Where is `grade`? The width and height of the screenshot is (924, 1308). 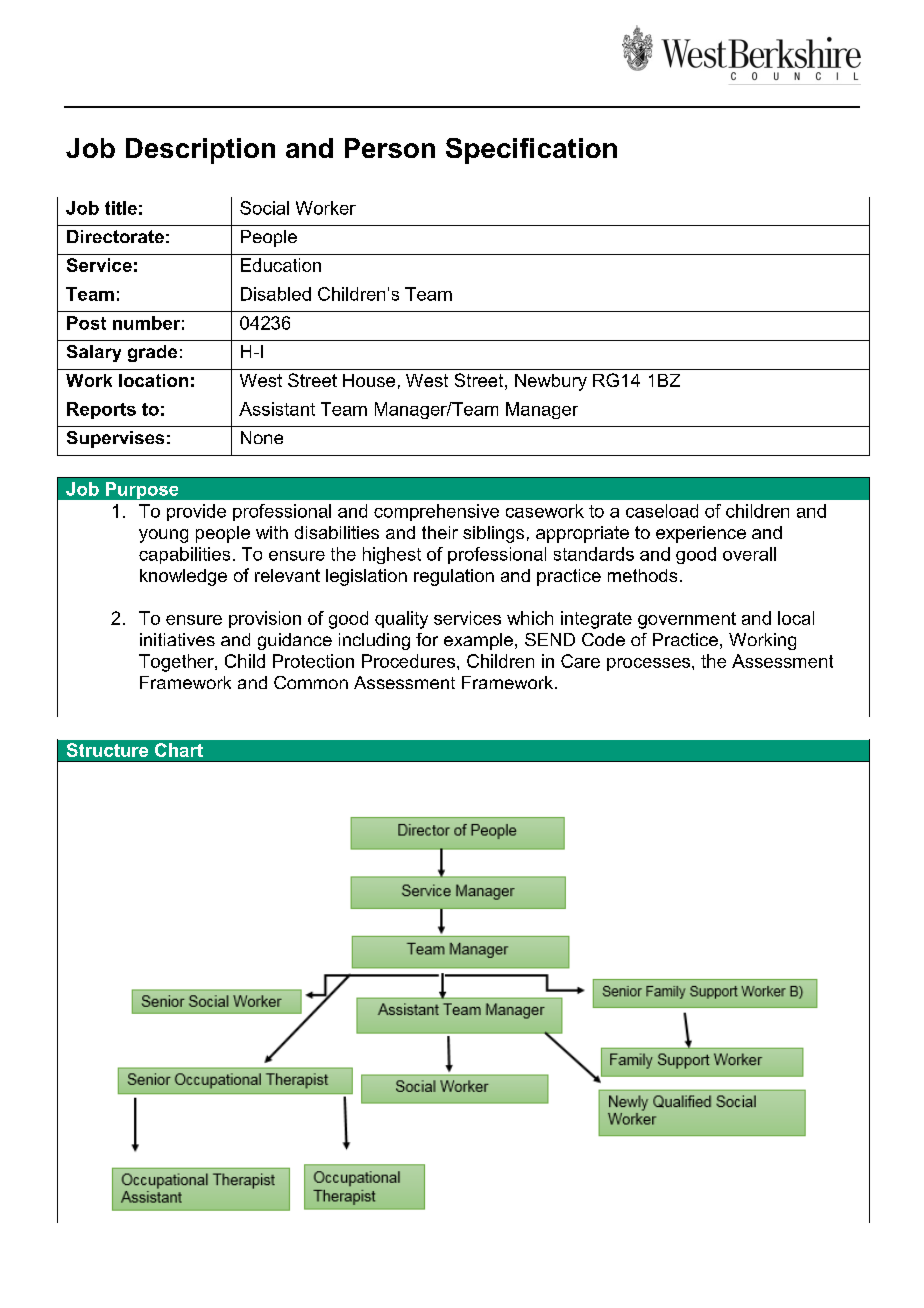 grade is located at coordinates (152, 353).
